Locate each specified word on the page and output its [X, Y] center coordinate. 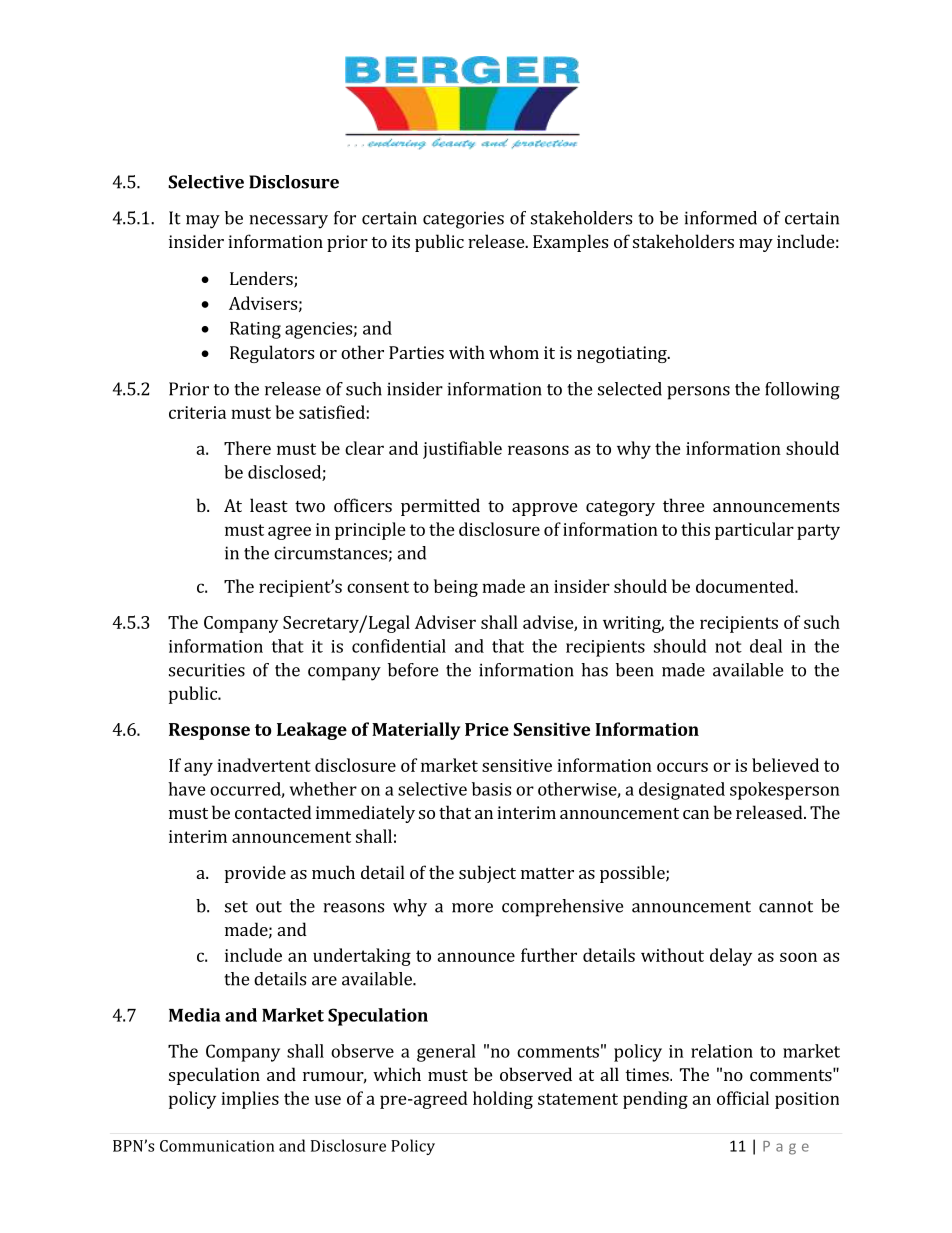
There [247, 448]
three [683, 505]
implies [250, 1100]
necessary [288, 222]
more [472, 908]
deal [766, 646]
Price [487, 729]
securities [207, 670]
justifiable [462, 450]
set [236, 907]
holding [503, 1100]
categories [463, 220]
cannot [786, 907]
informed [720, 218]
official [743, 1098]
